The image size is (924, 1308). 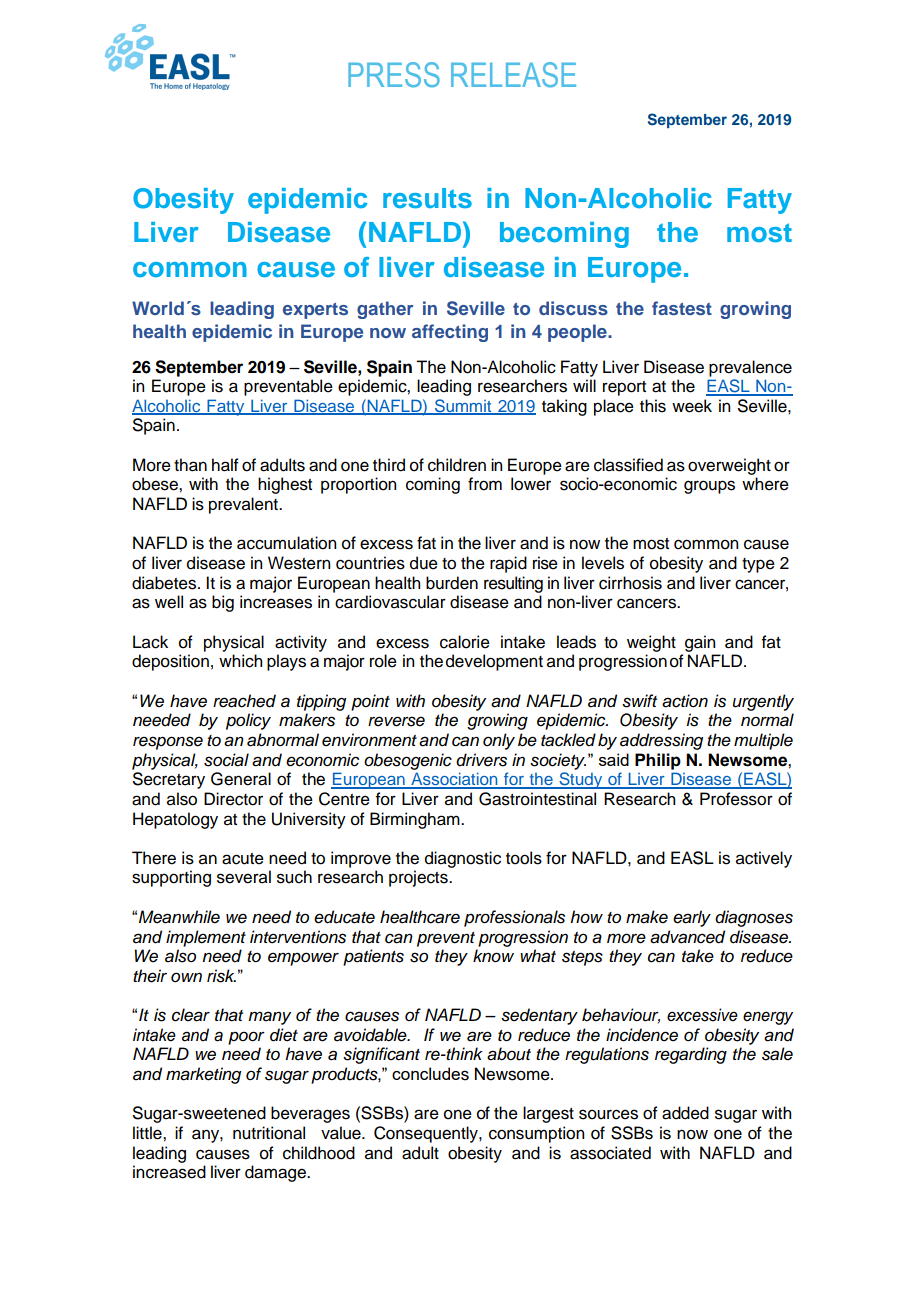 I want to click on early, so click(x=692, y=918).
